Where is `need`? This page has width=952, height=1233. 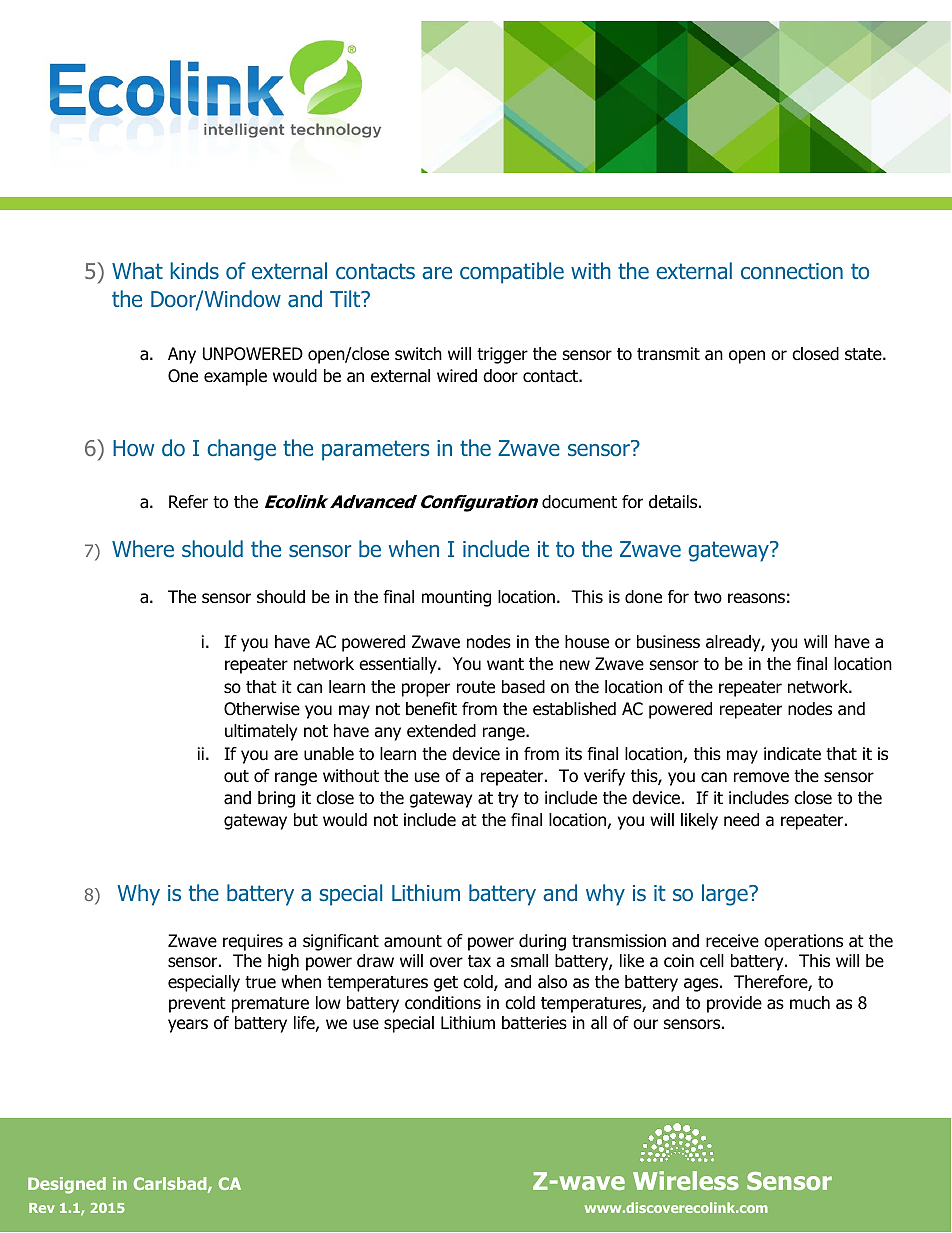
need is located at coordinates (741, 820).
